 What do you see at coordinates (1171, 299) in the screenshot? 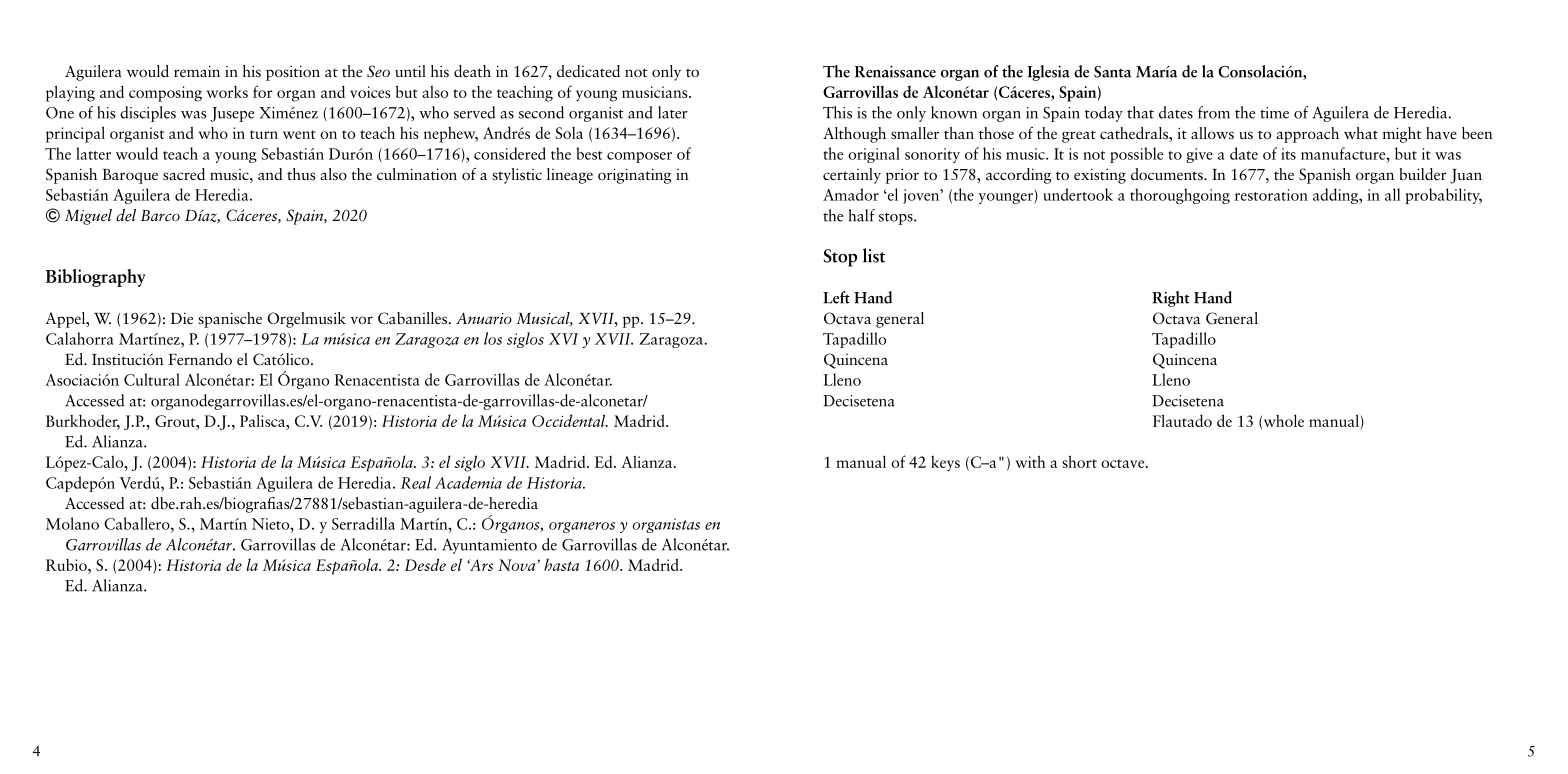
I see `Right` at bounding box center [1171, 299].
